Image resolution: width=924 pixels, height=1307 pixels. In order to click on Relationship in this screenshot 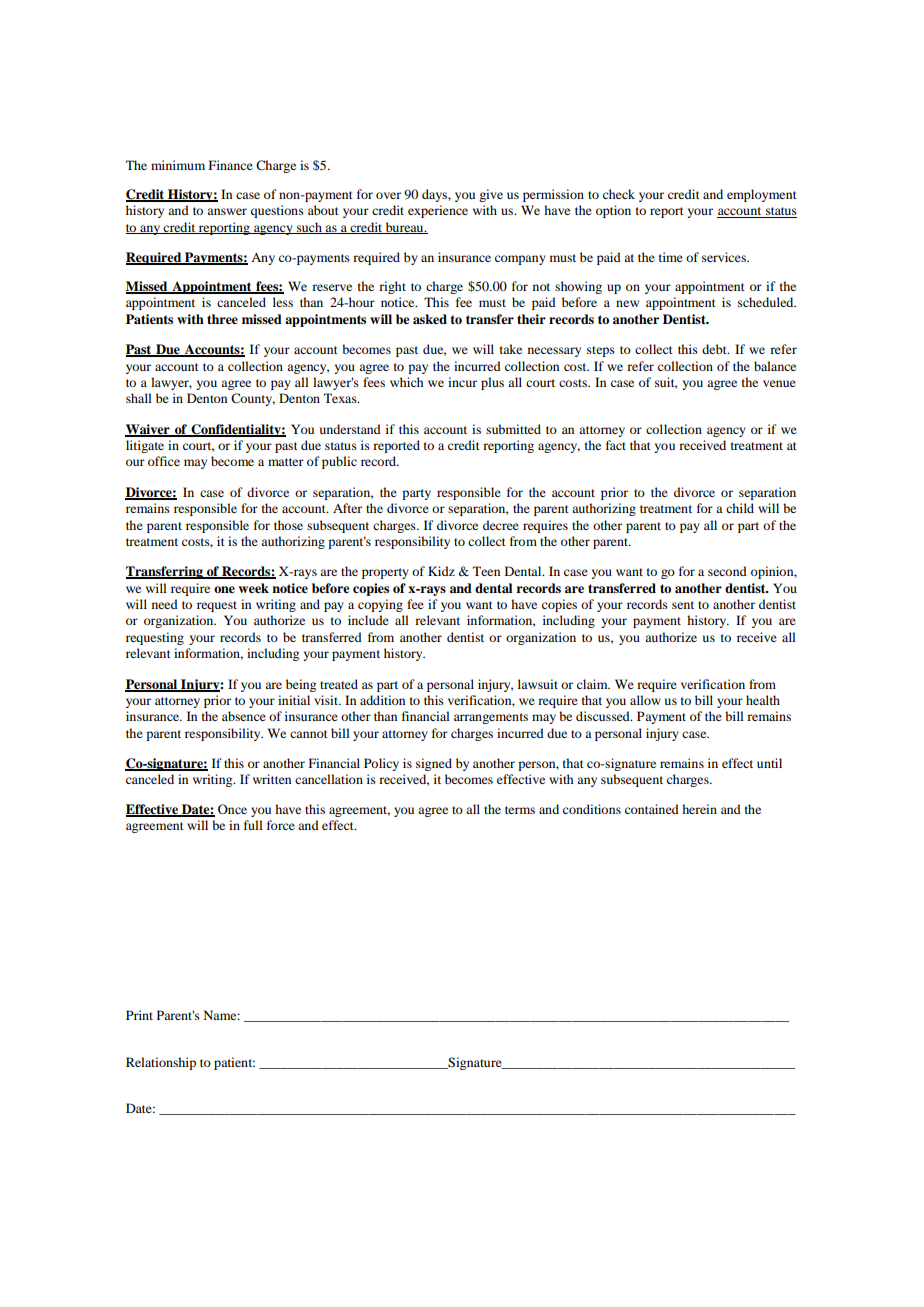, I will do `click(161, 1063)`.
